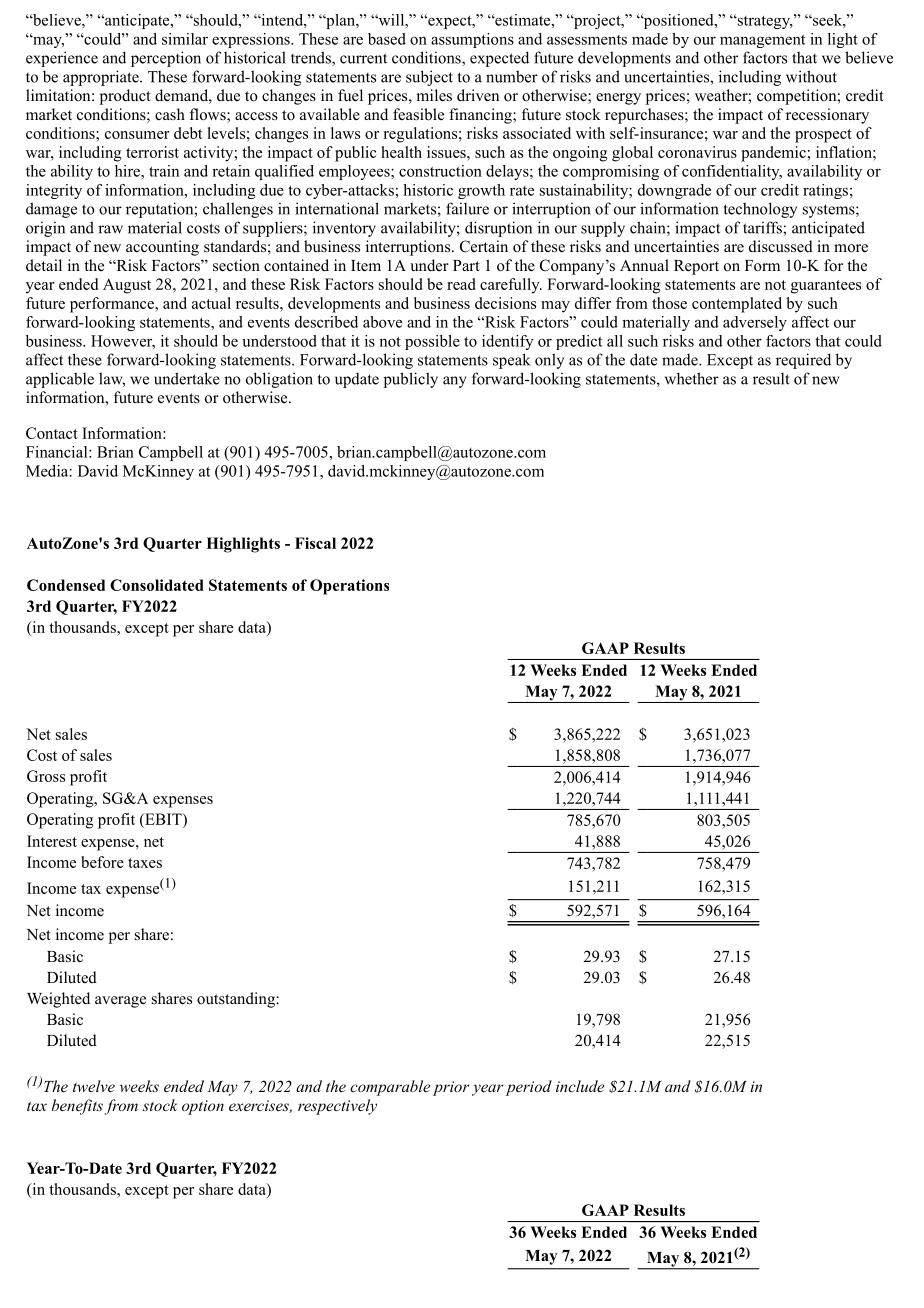  What do you see at coordinates (166, 59) in the screenshot?
I see `perception` at bounding box center [166, 59].
